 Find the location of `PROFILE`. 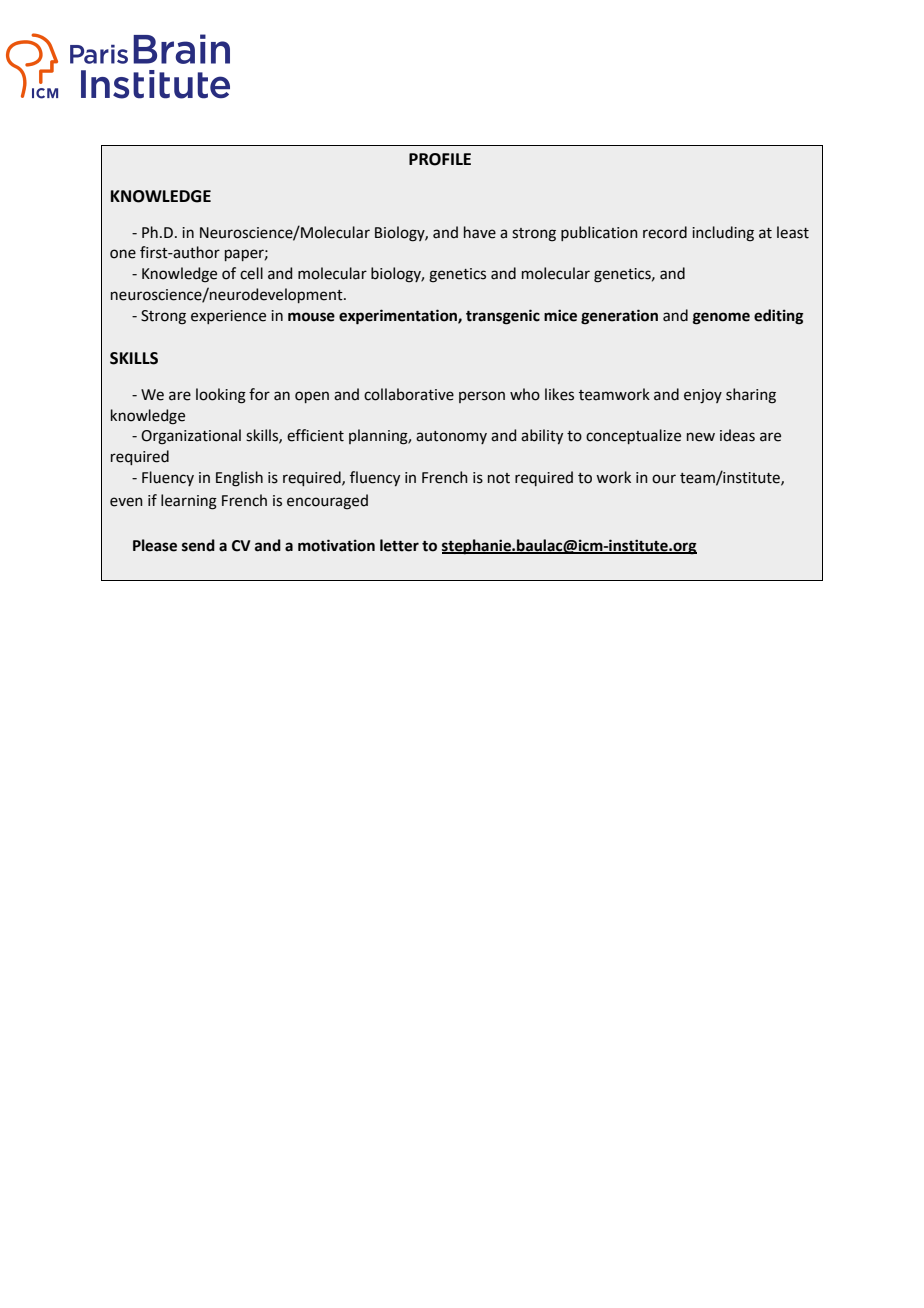

PROFILE is located at coordinates (440, 159).
